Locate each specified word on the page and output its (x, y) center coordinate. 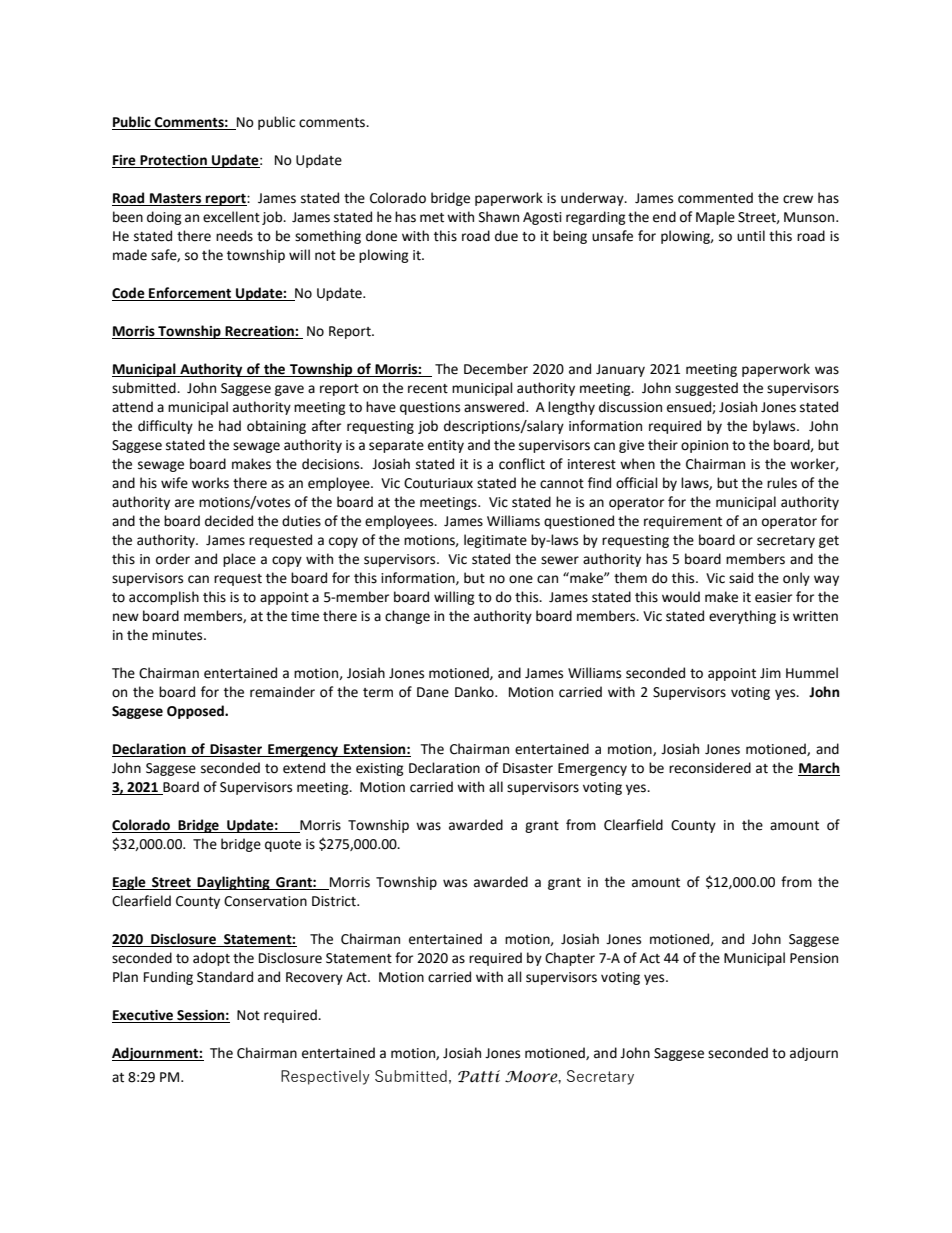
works (210, 483)
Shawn (499, 217)
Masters (176, 199)
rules (782, 483)
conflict (522, 464)
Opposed (196, 712)
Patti (479, 1076)
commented (715, 198)
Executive (144, 1016)
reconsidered (710, 768)
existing (380, 769)
